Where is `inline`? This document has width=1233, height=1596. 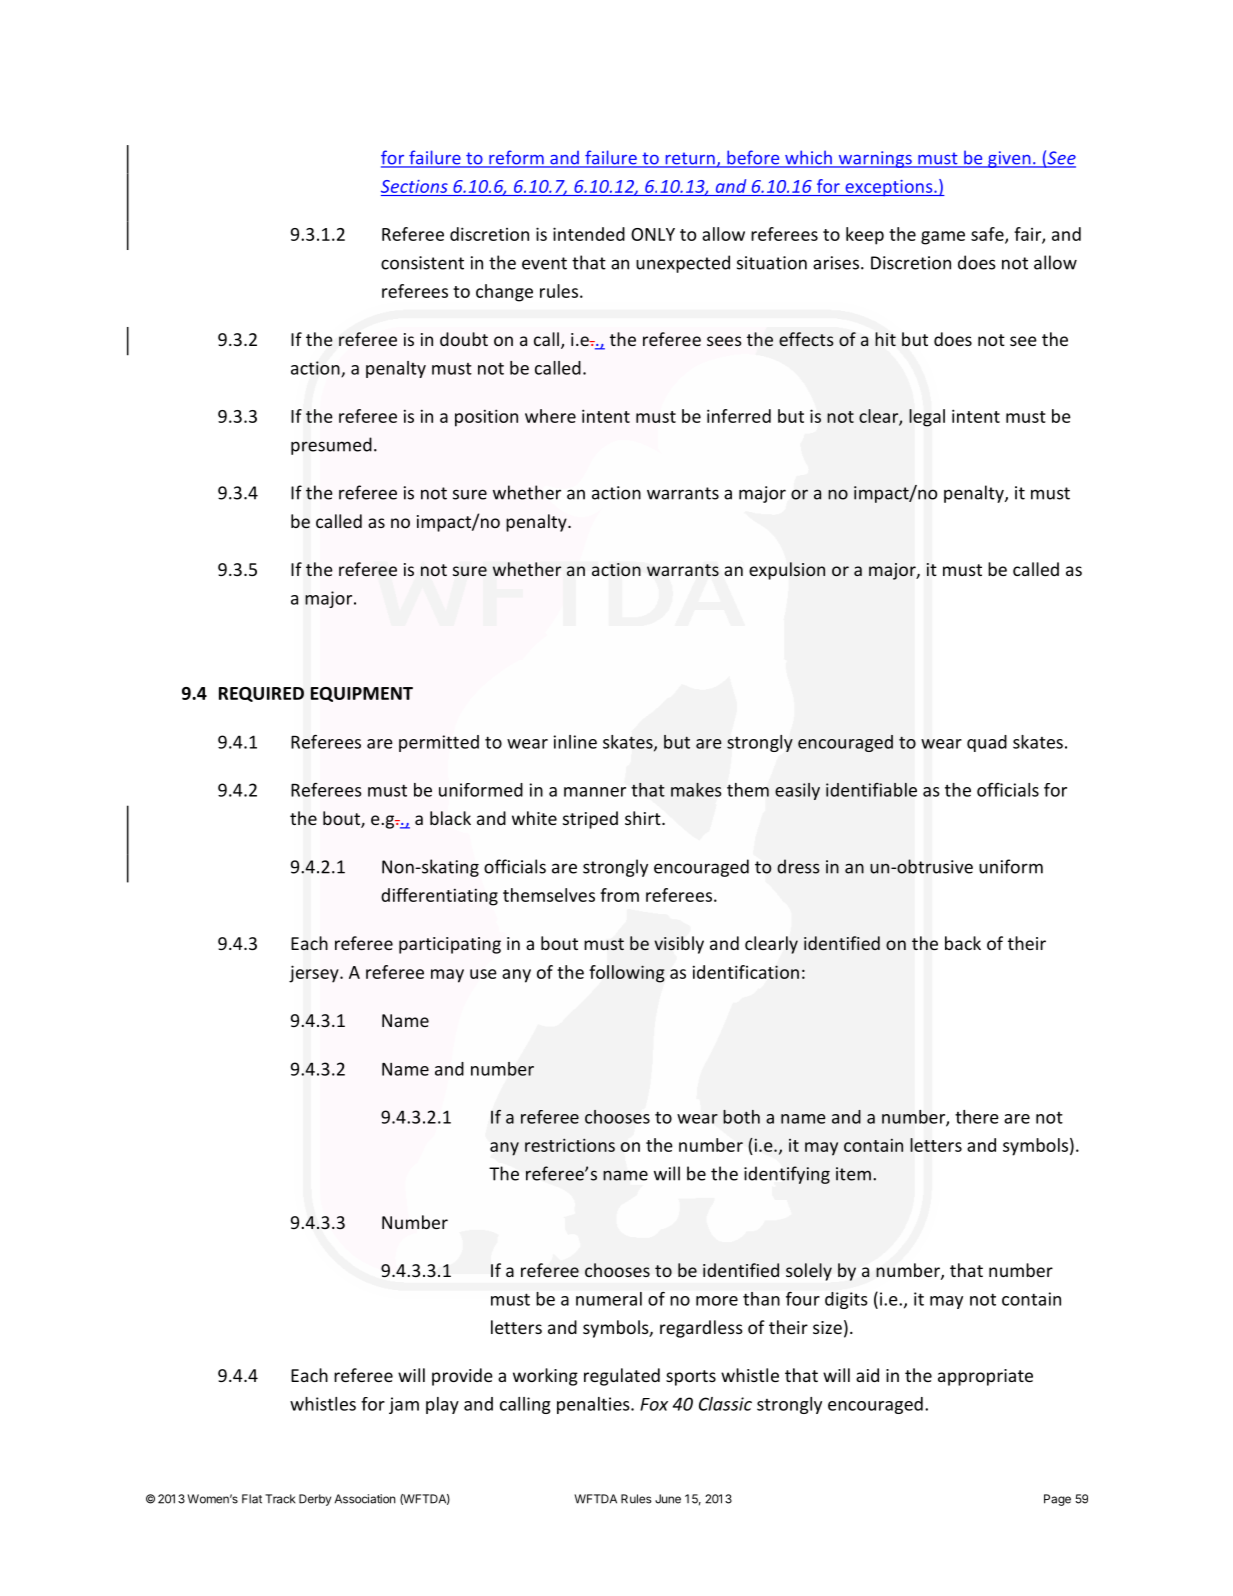 inline is located at coordinates (575, 742).
